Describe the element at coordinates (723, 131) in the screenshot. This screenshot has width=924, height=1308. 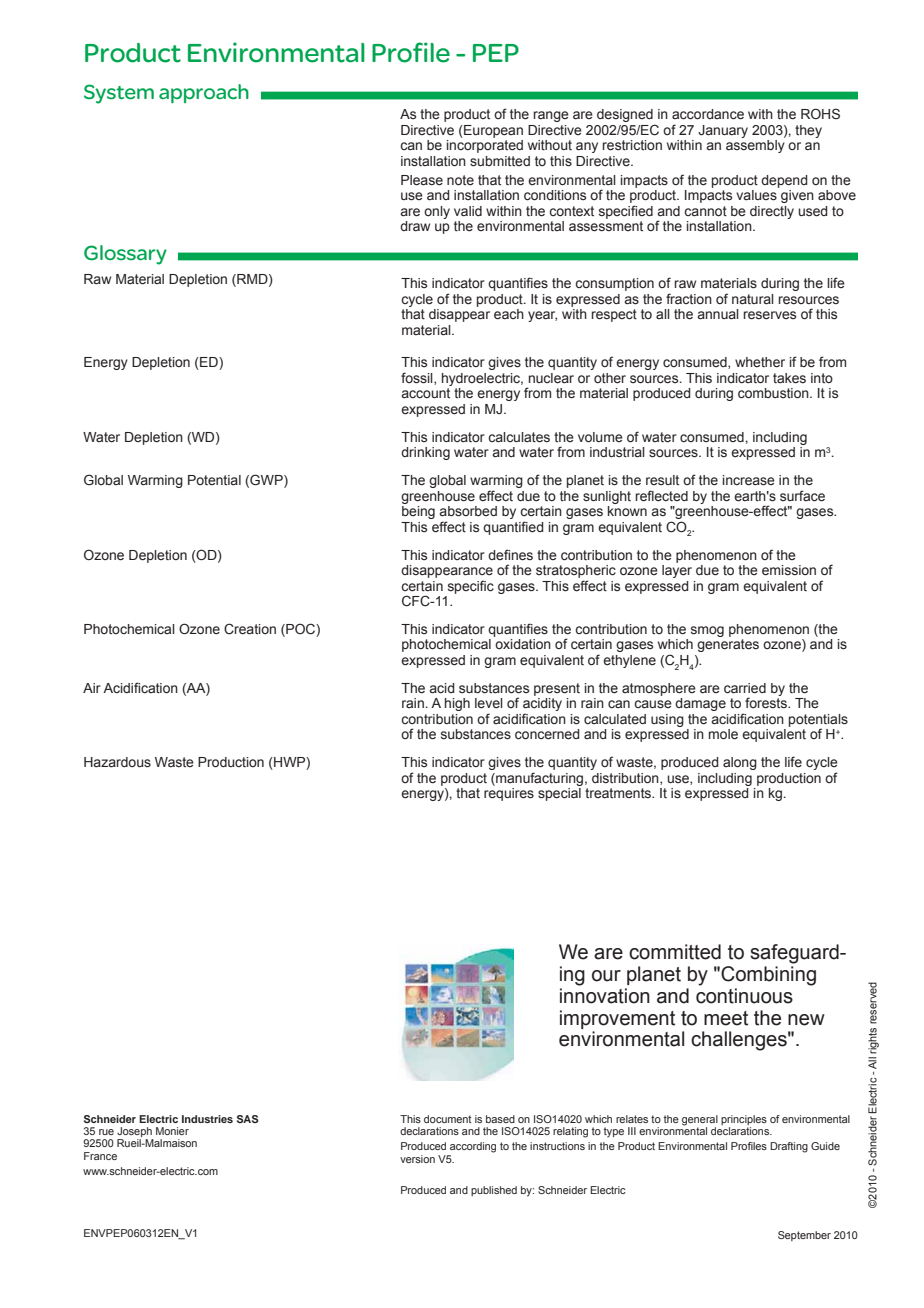
I see `January` at that location.
